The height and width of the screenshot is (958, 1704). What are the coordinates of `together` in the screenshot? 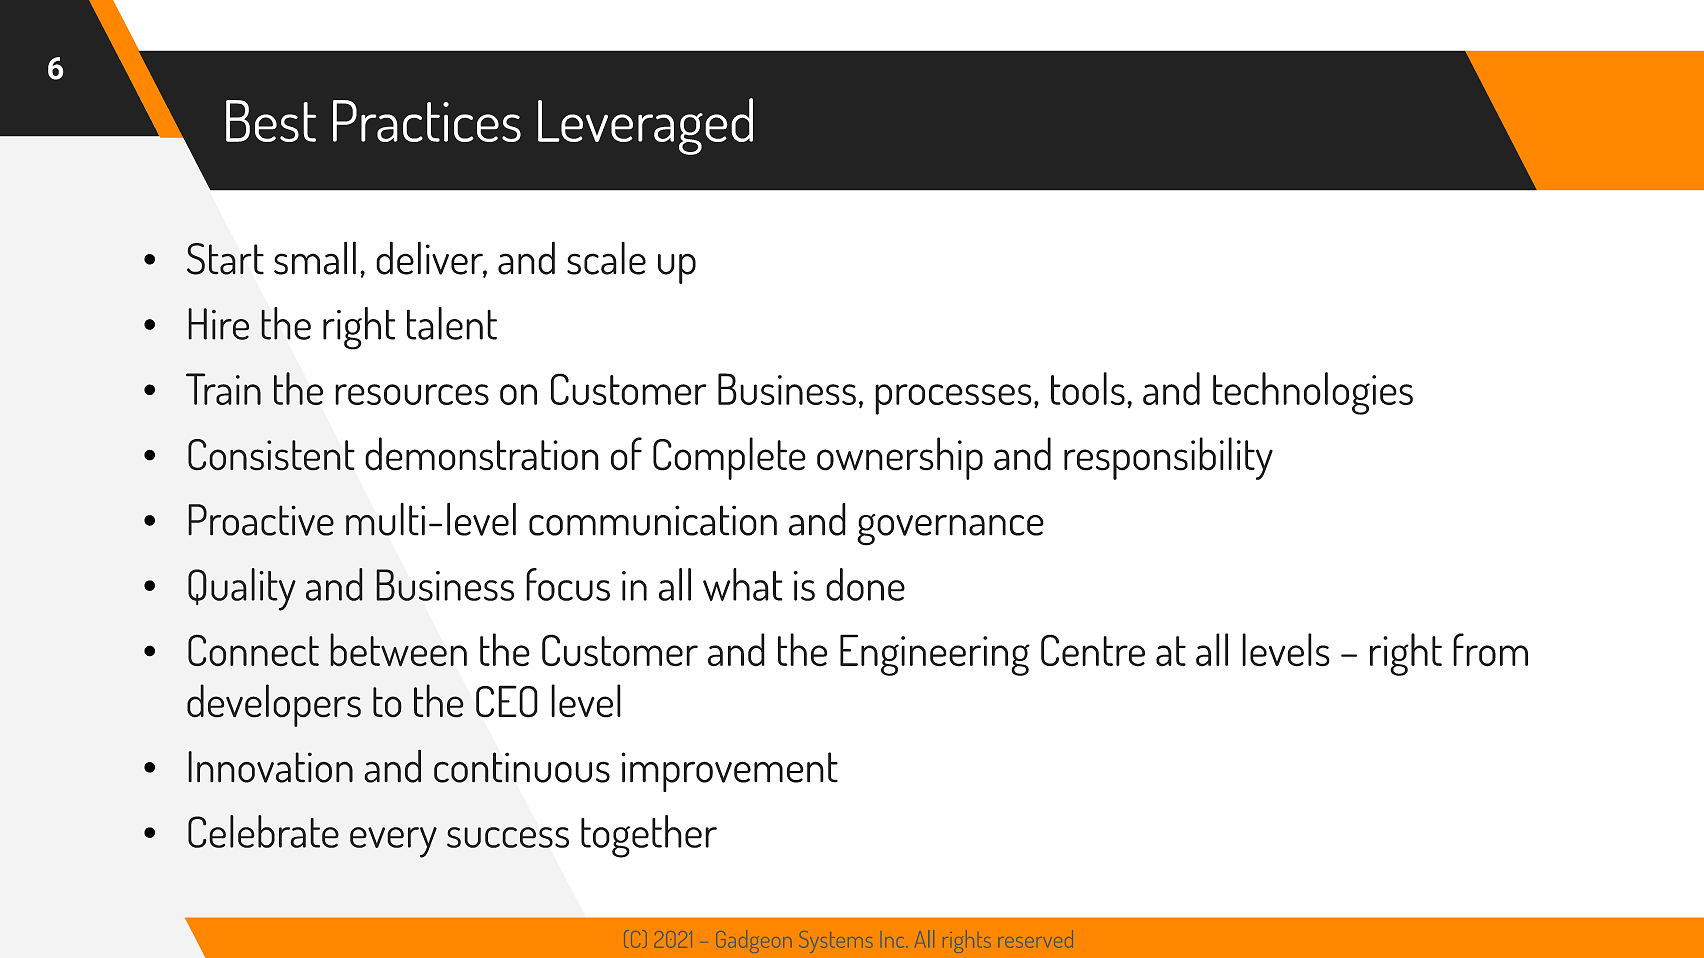 It's located at (649, 836).
